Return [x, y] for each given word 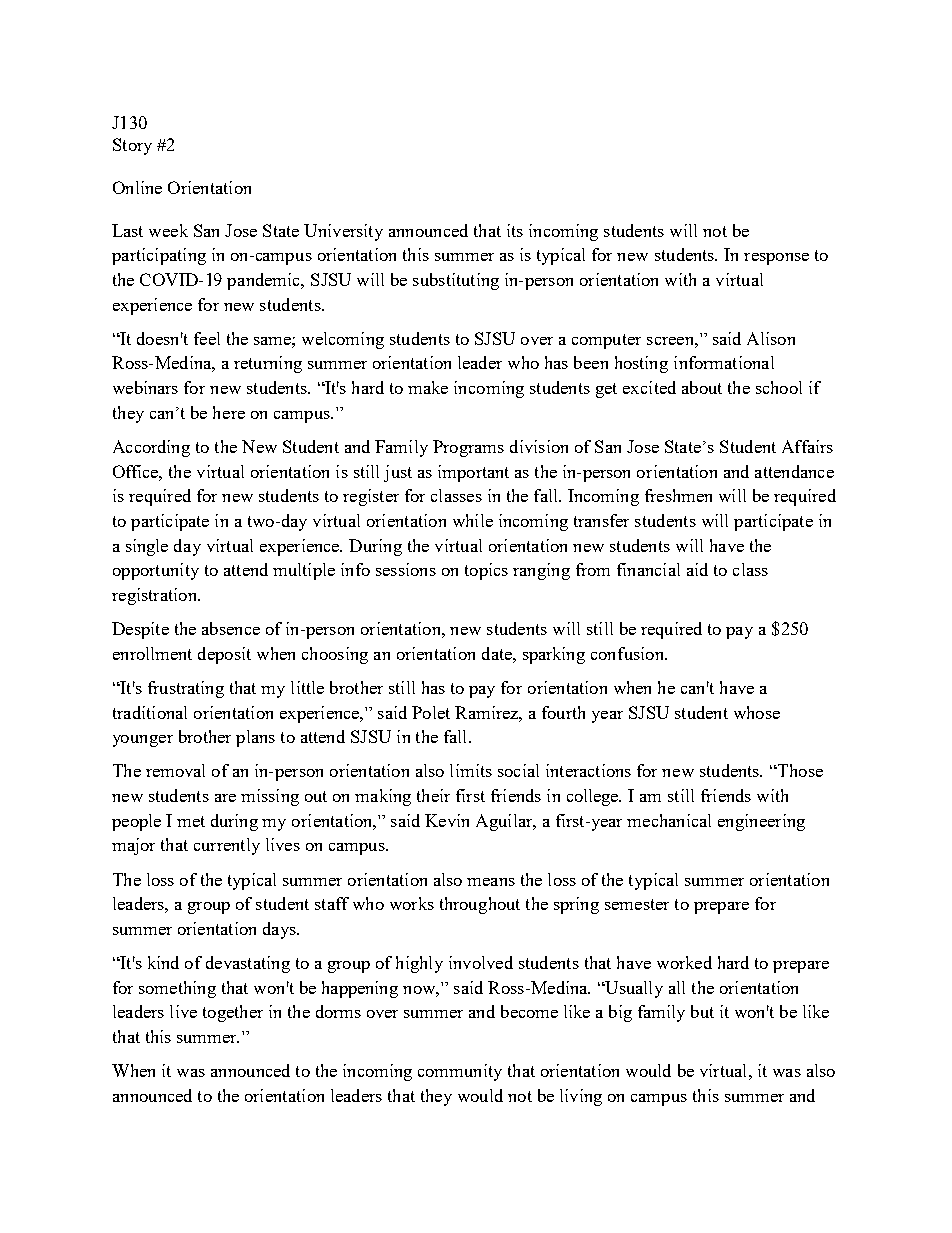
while [473, 520]
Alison [771, 338]
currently [227, 846]
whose [757, 712]
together [233, 1013]
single [147, 547]
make [428, 387]
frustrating [186, 689]
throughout [480, 905]
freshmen [678, 495]
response [776, 259]
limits [471, 770]
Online [137, 187]
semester [637, 904]
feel [207, 338]
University [343, 232]
